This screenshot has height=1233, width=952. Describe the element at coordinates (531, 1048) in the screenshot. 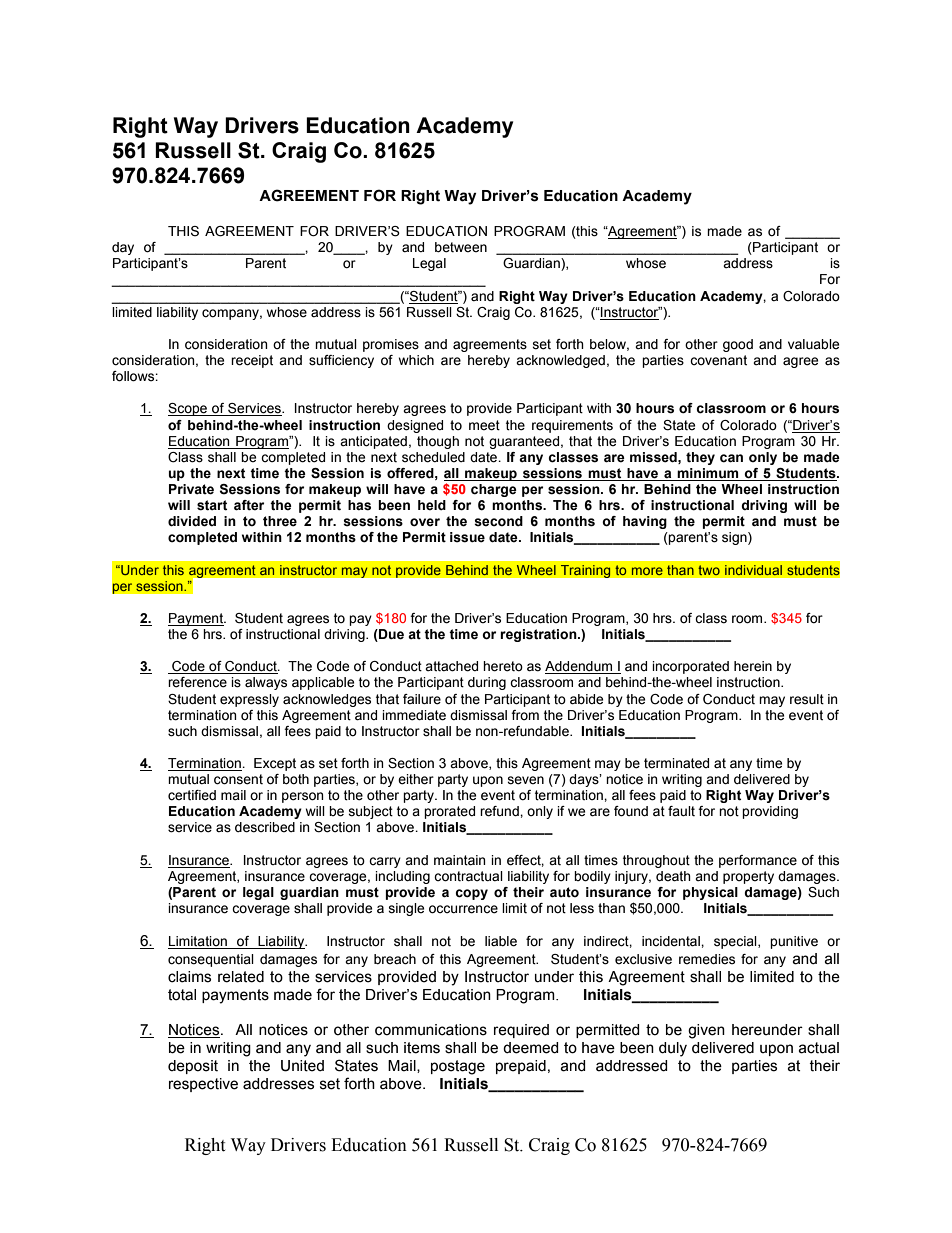

I see `deemed` at that location.
